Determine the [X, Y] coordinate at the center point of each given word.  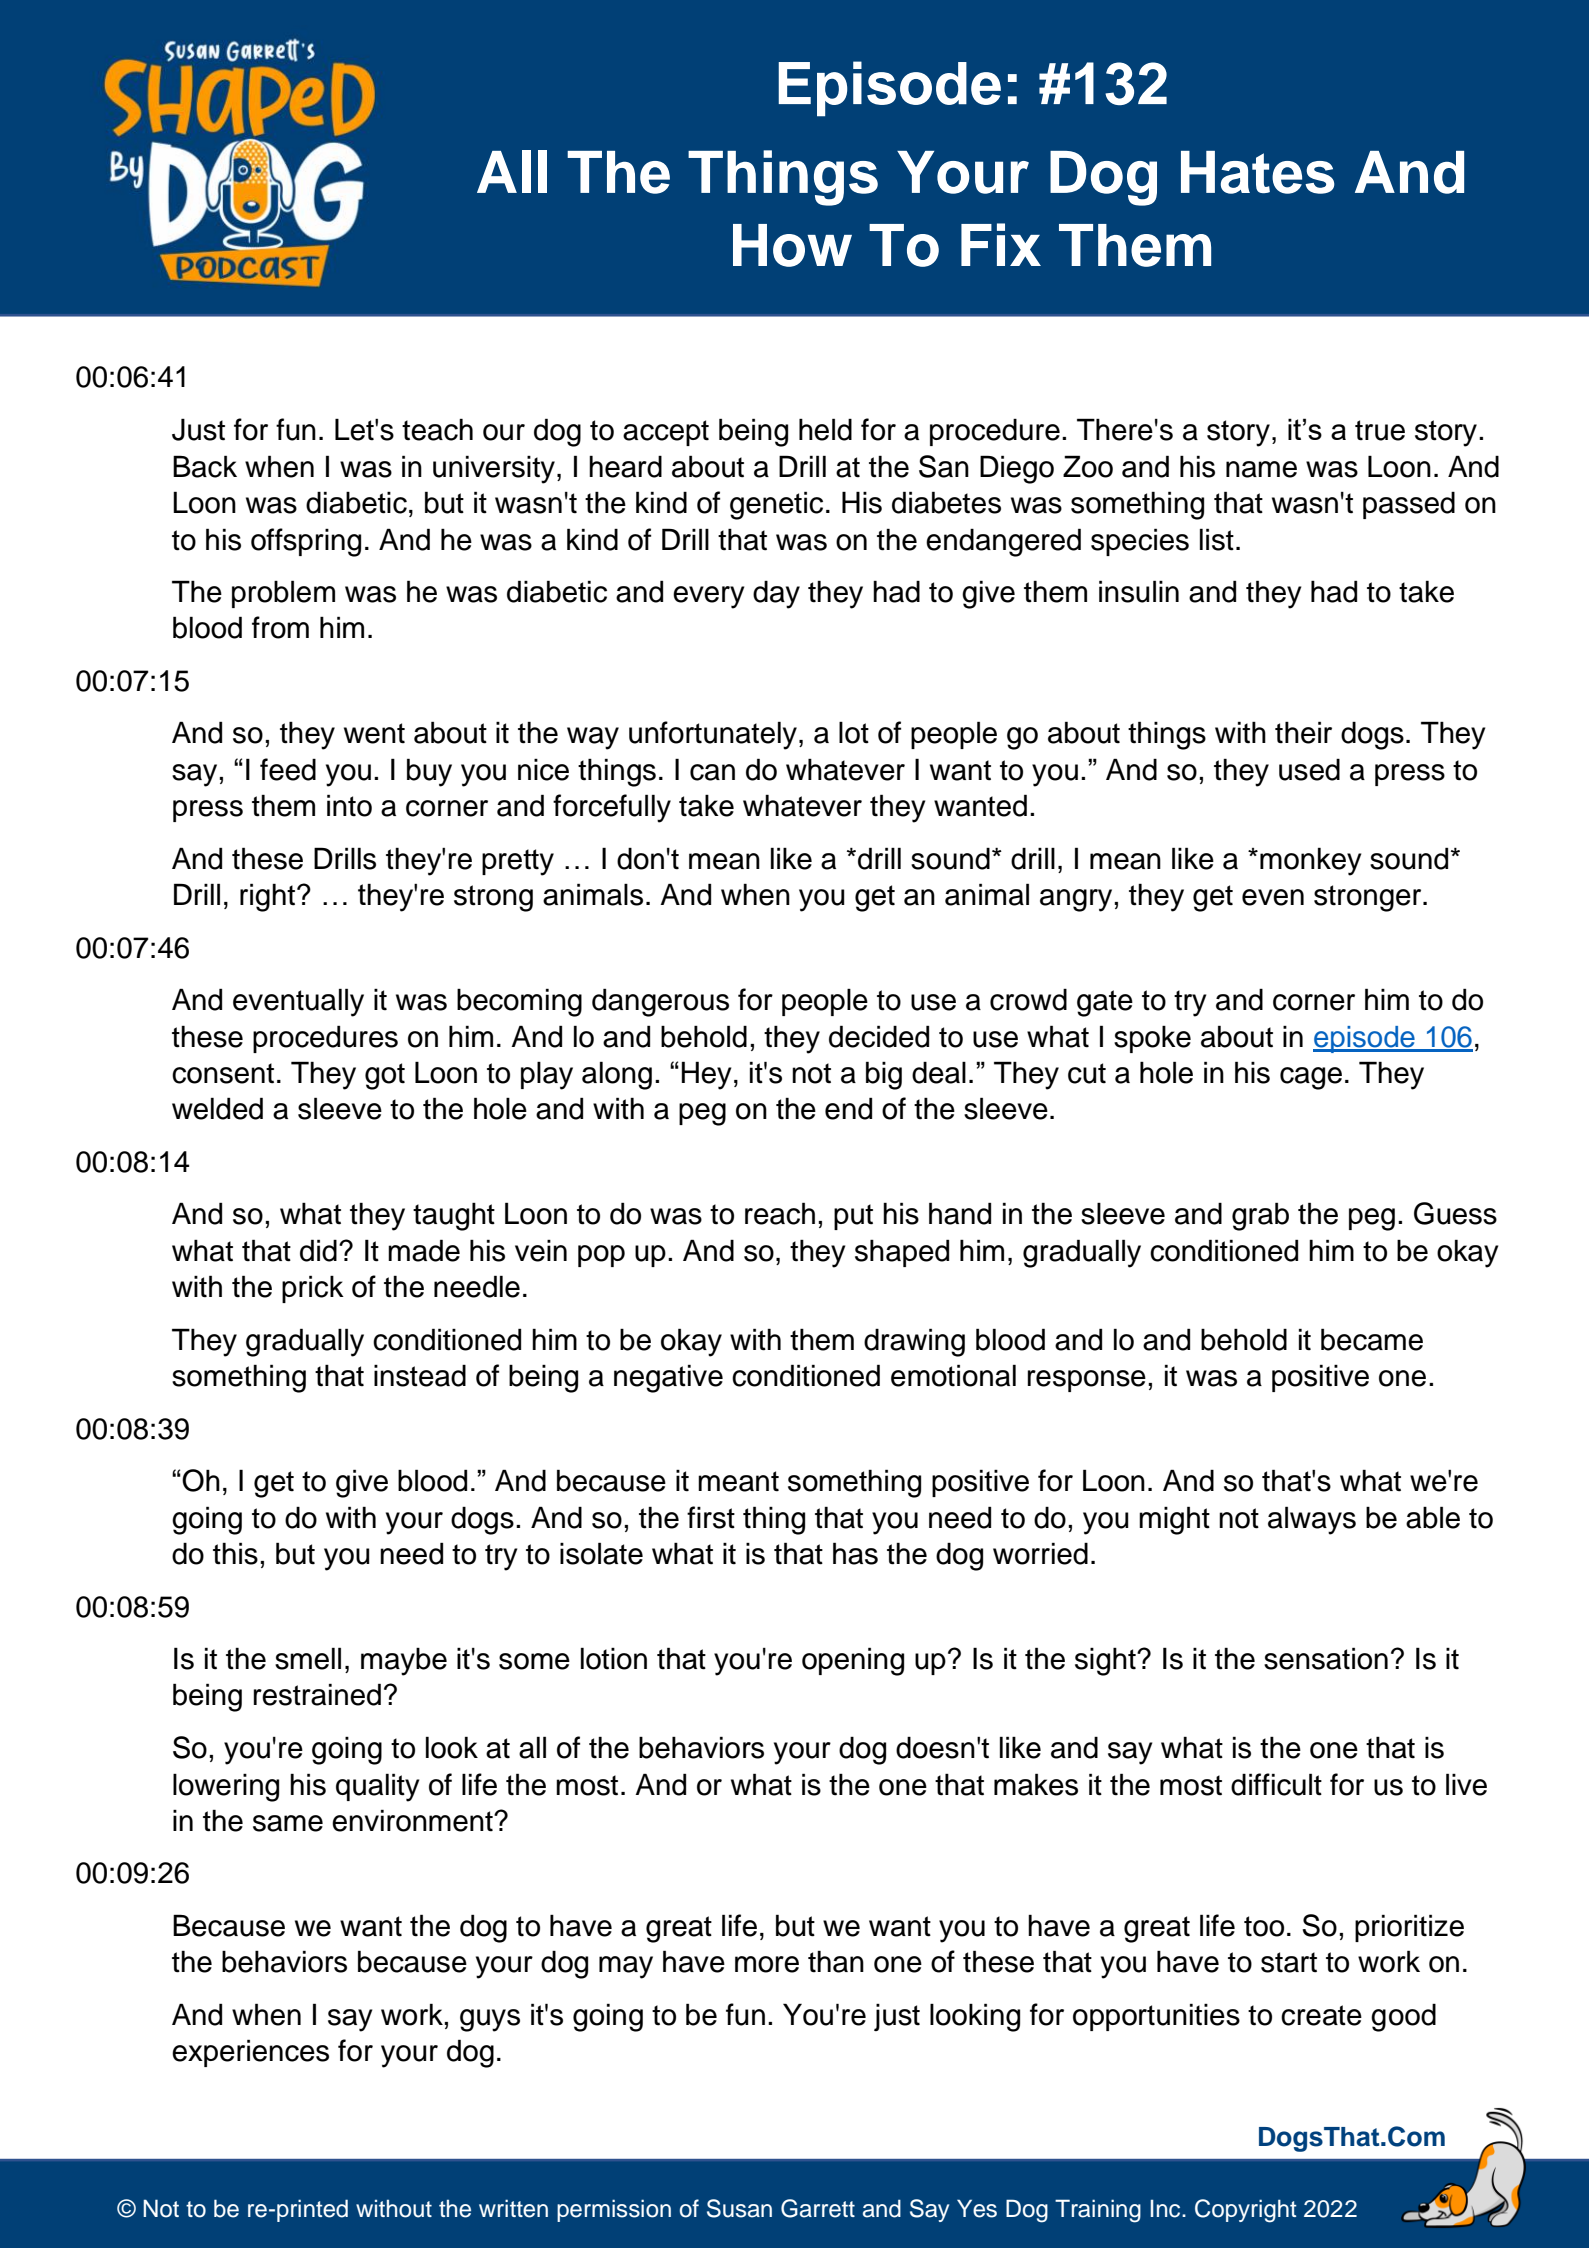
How [792, 245]
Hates [1258, 172]
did [318, 1250]
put [853, 1217]
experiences [250, 2053]
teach [437, 429]
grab [1260, 1216]
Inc [1167, 2208]
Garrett [818, 2208]
